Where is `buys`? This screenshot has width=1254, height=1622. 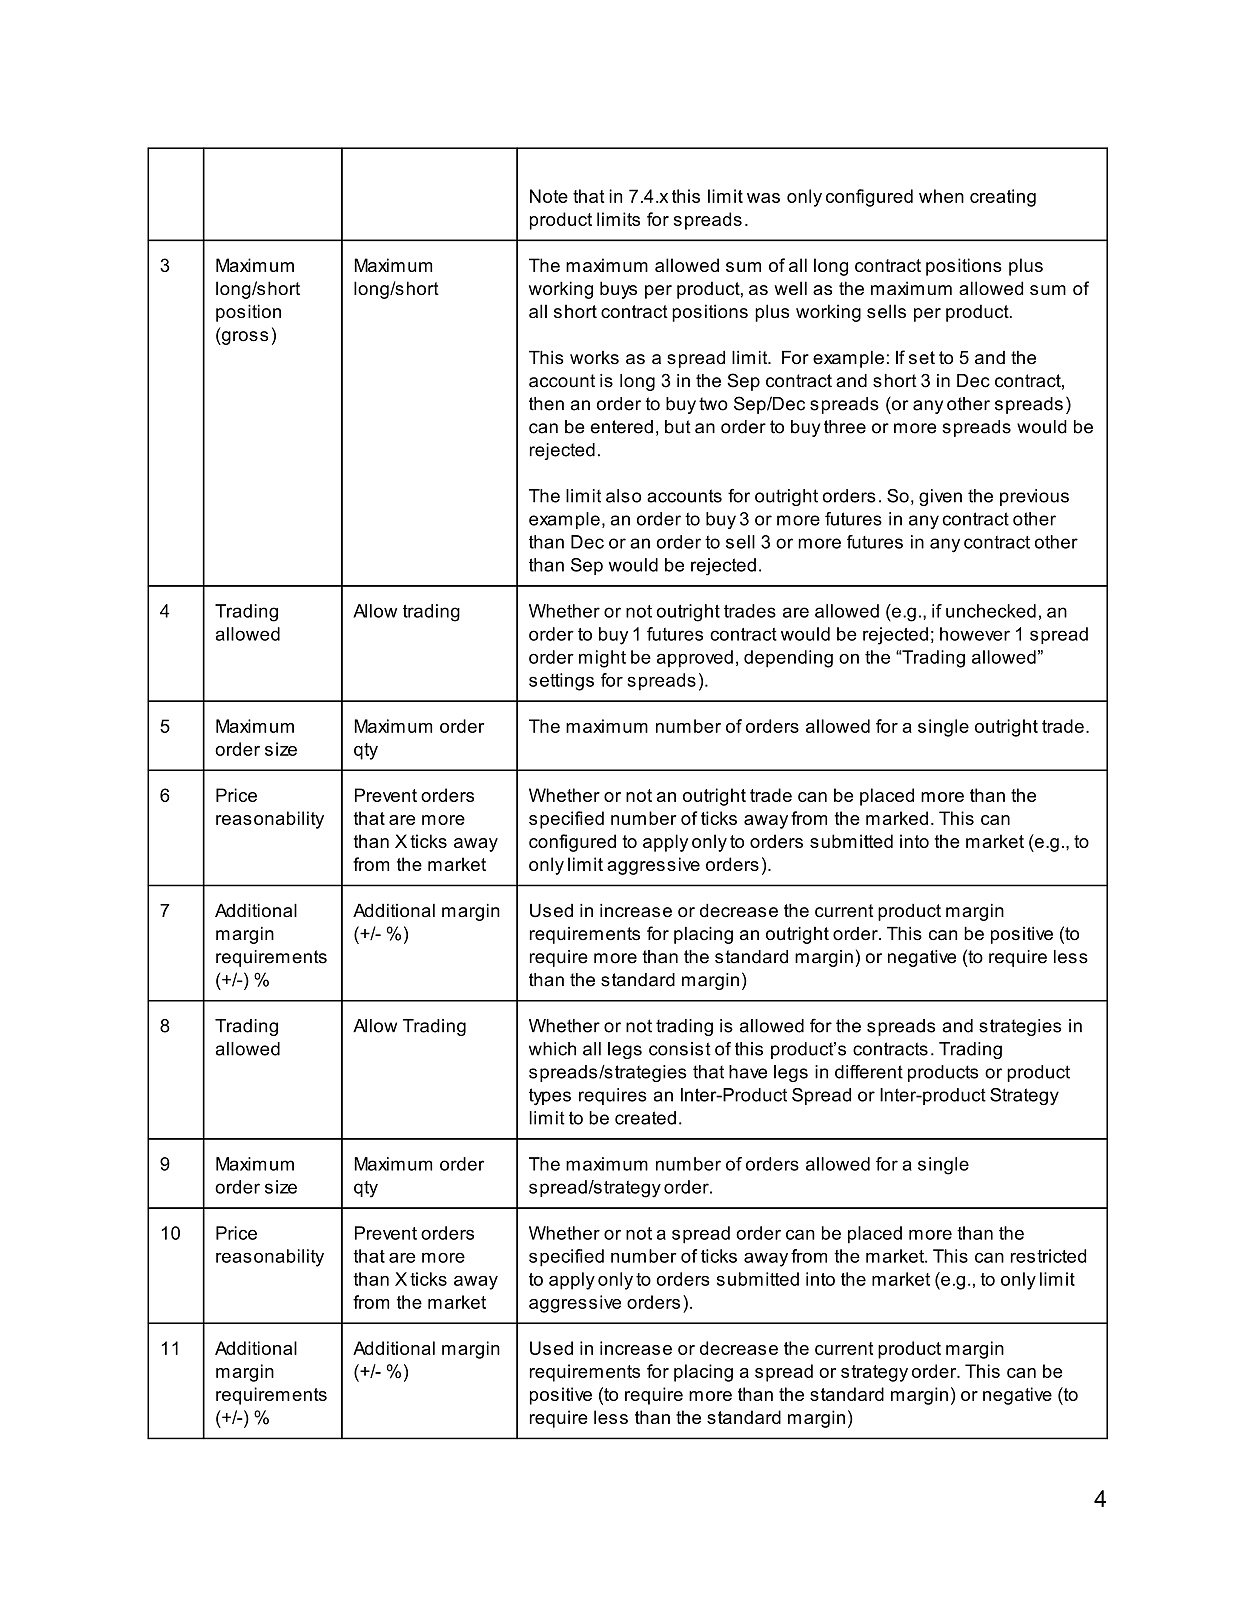
buys is located at coordinates (618, 290).
